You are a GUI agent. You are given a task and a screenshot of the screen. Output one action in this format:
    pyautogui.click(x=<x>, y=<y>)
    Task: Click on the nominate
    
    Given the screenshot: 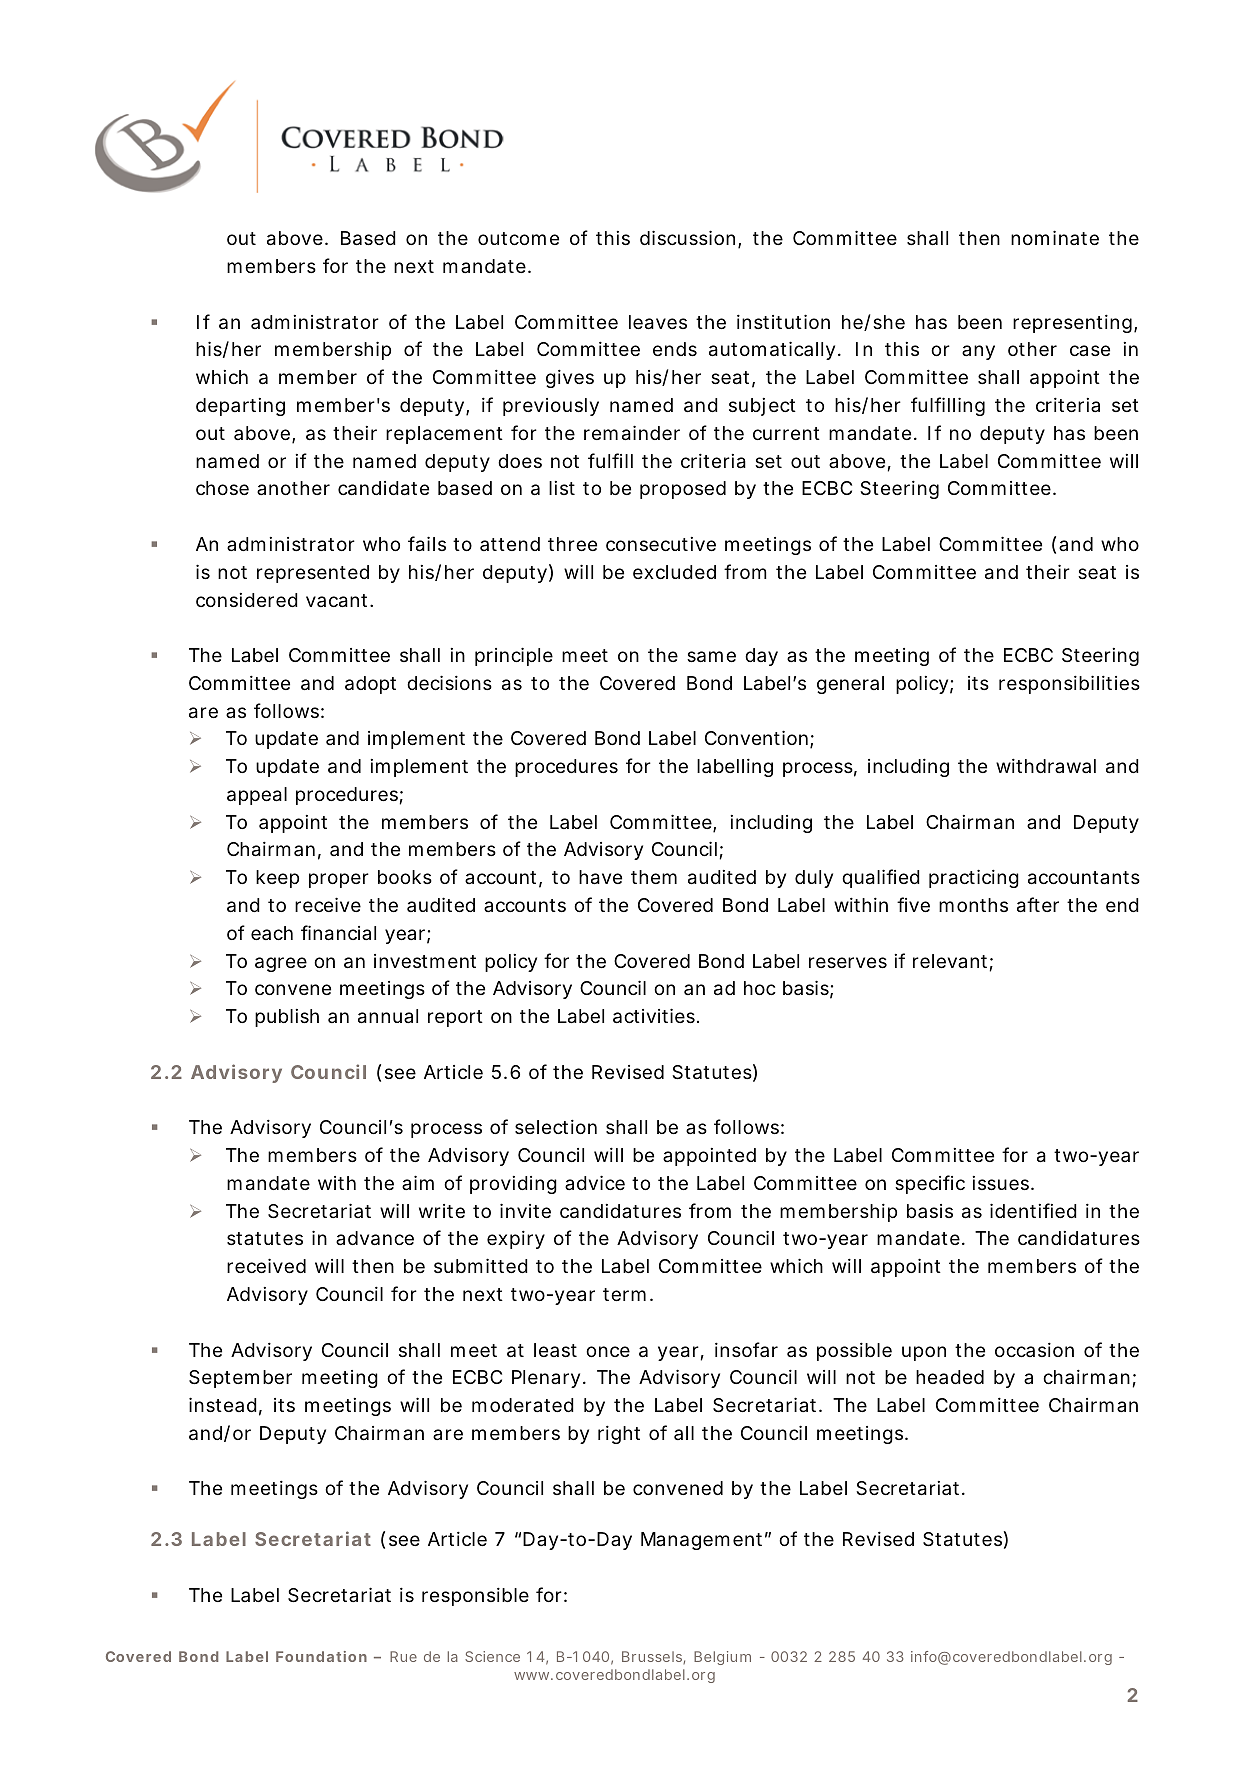 What is the action you would take?
    pyautogui.click(x=1055, y=237)
